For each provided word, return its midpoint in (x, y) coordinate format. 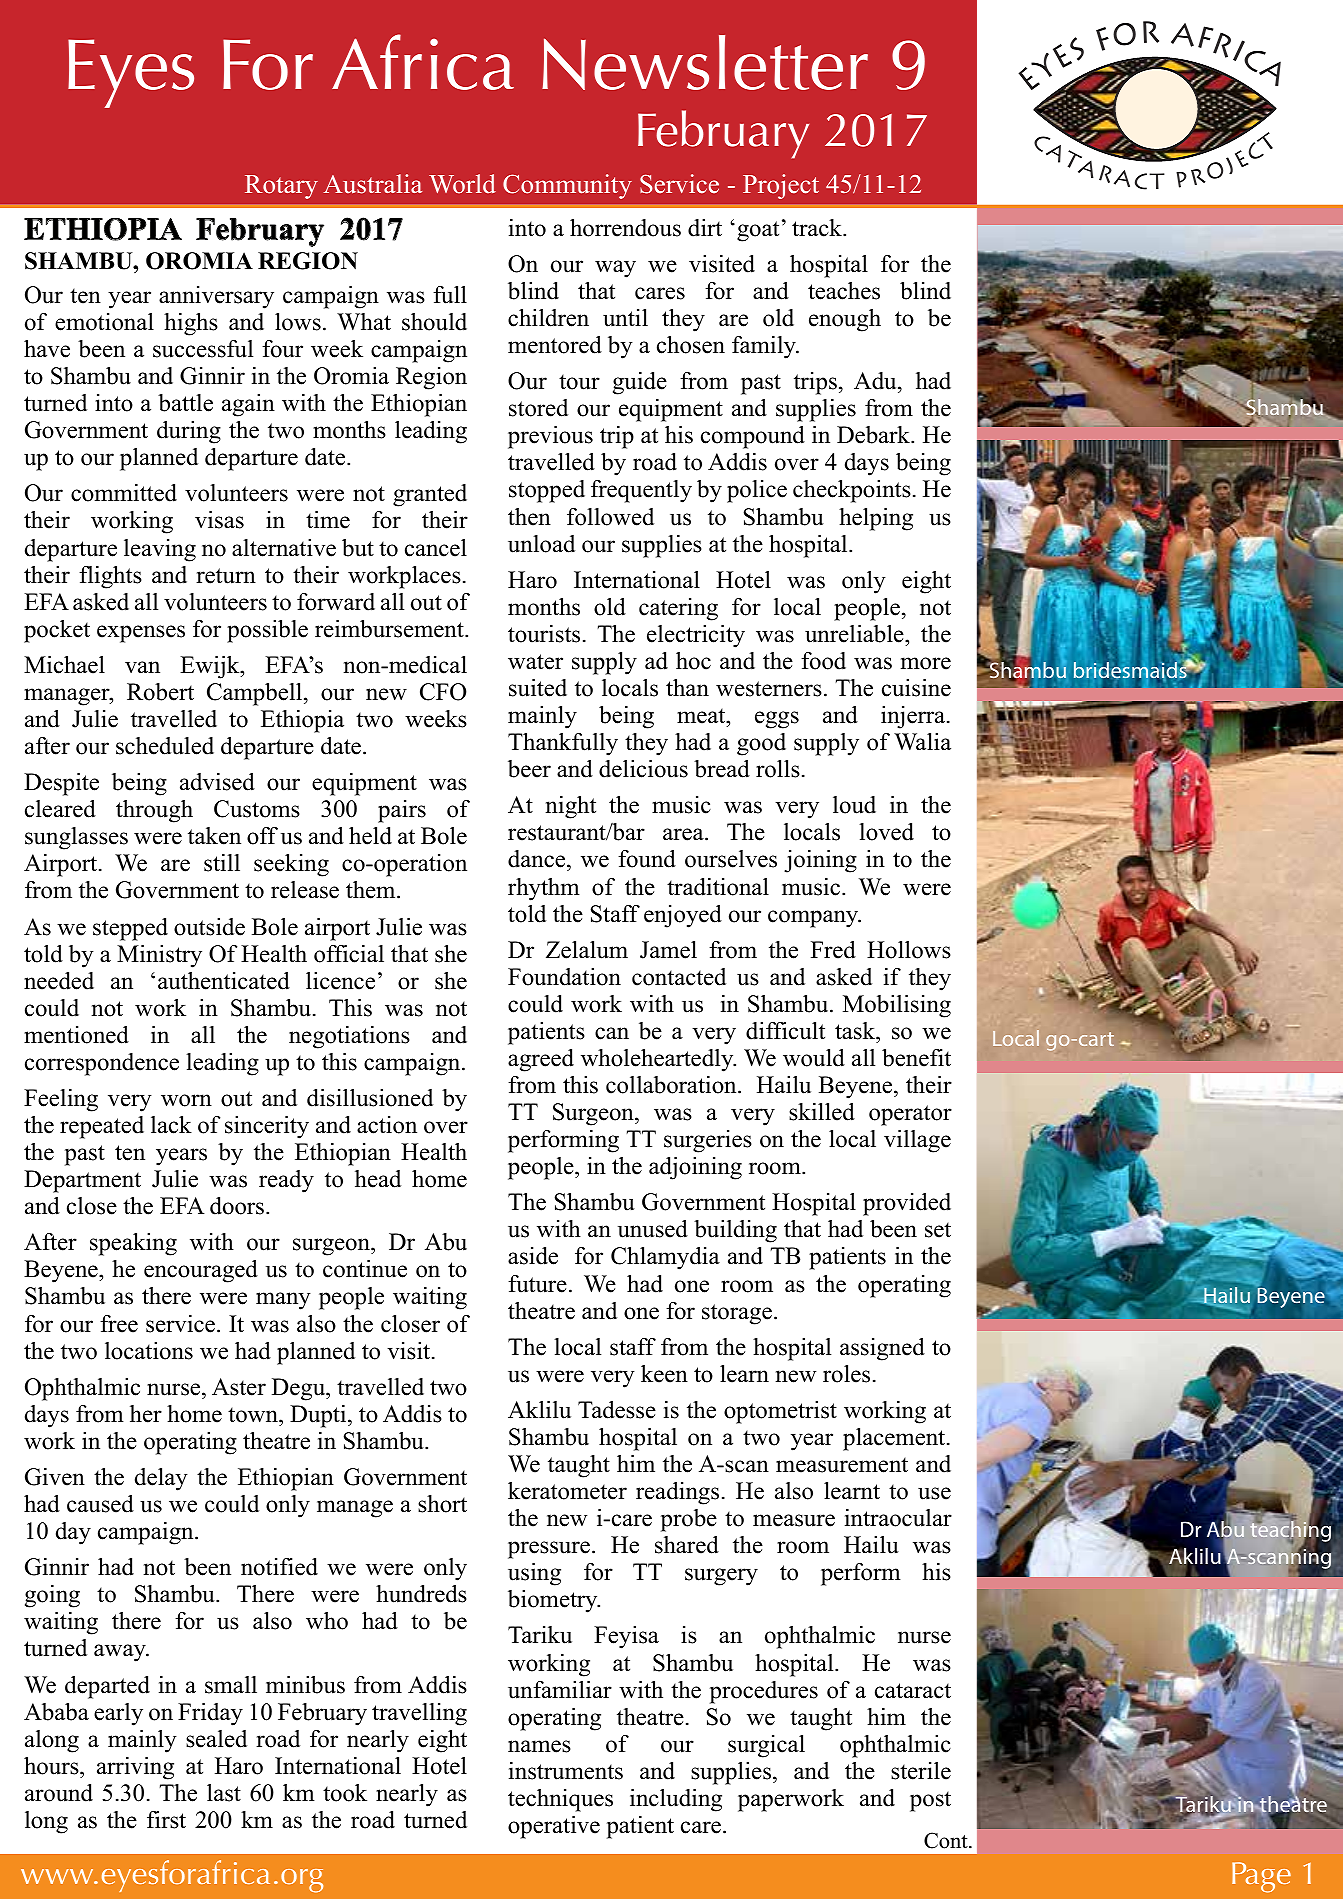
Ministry (159, 956)
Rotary (281, 187)
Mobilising (897, 1006)
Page (1261, 1877)
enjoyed (683, 916)
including (676, 1800)
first (166, 1820)
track (818, 228)
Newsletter (705, 62)
